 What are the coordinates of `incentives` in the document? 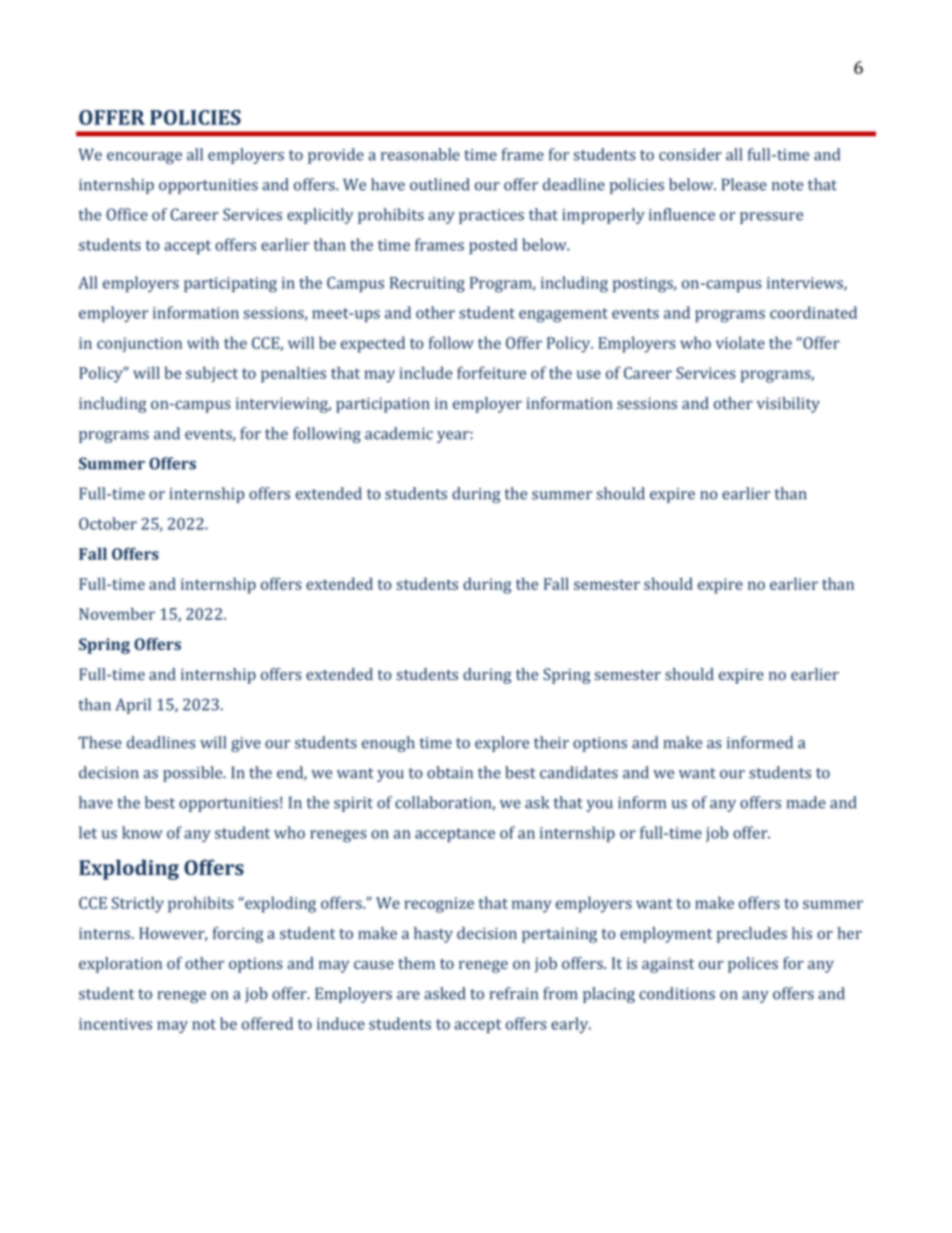 It's located at (115, 1024).
